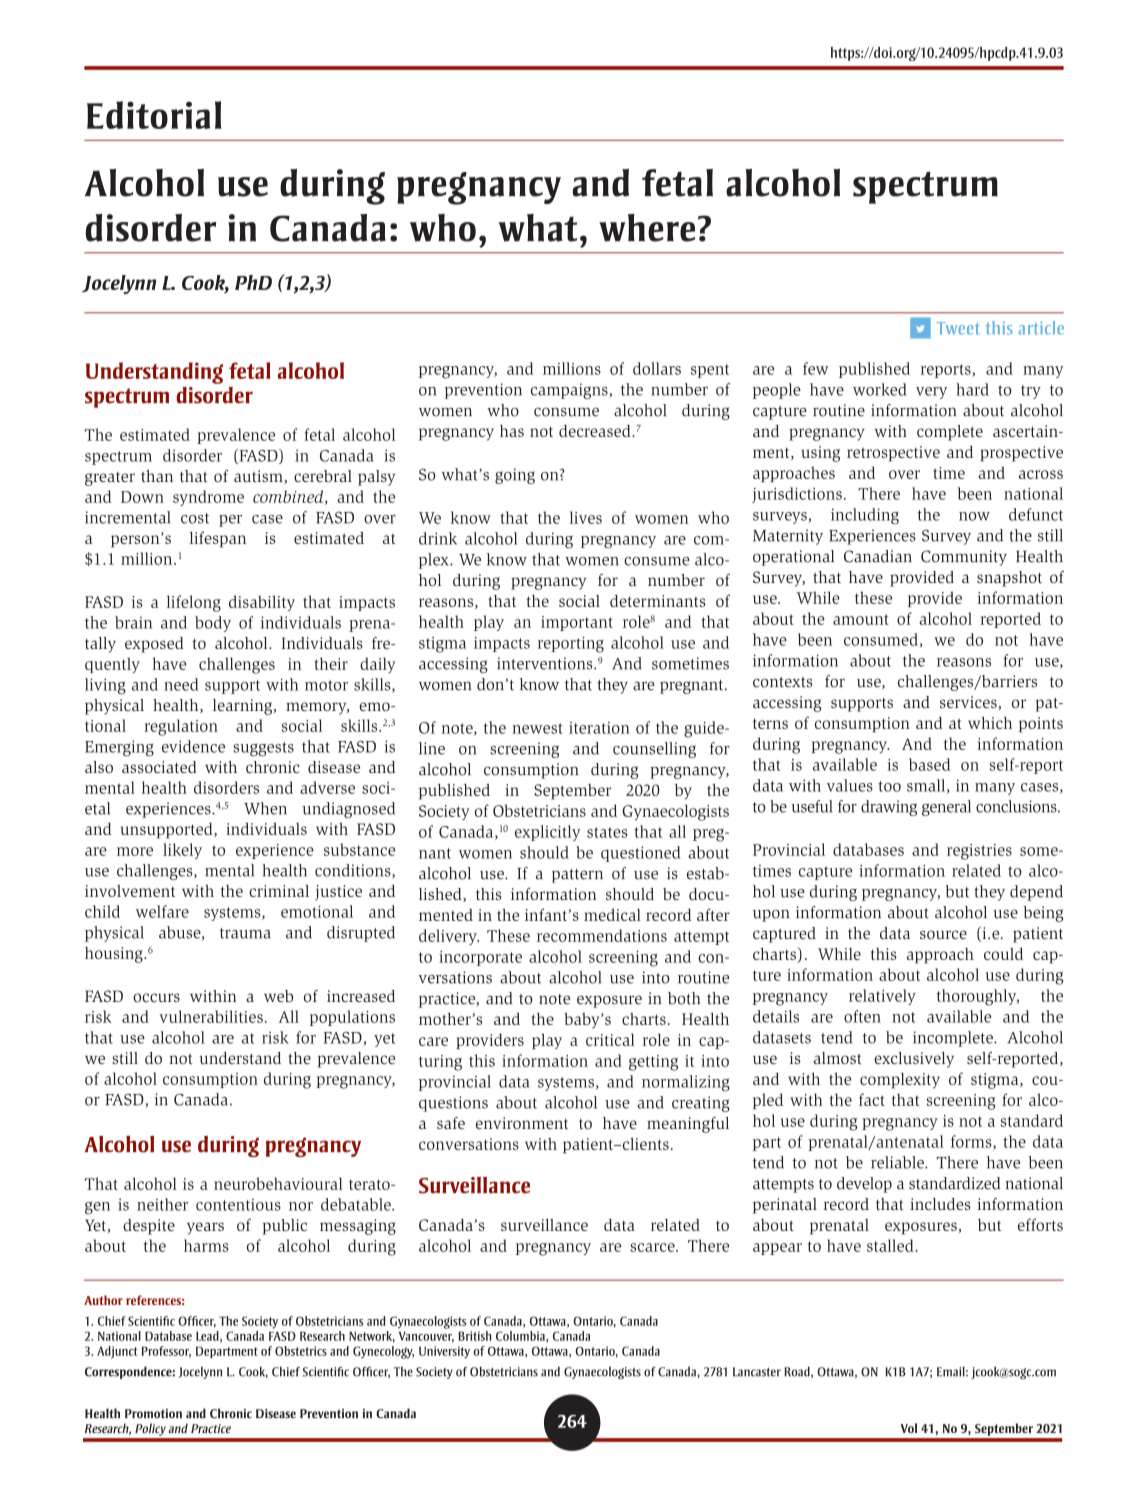 The width and height of the page is (1148, 1485). I want to click on where, so click(647, 228).
